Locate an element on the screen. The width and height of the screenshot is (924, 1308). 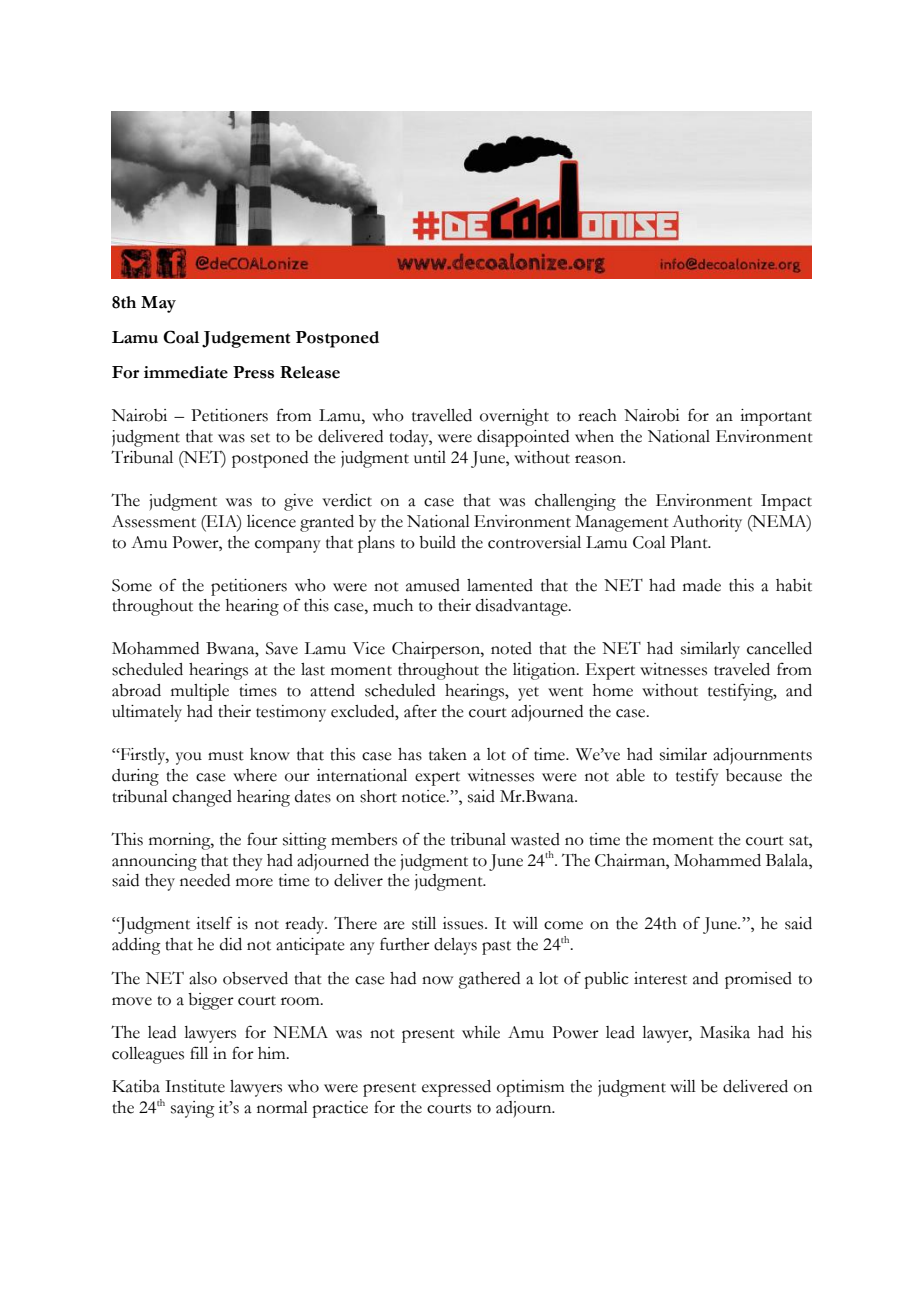
multiple is located at coordinates (200, 692).
